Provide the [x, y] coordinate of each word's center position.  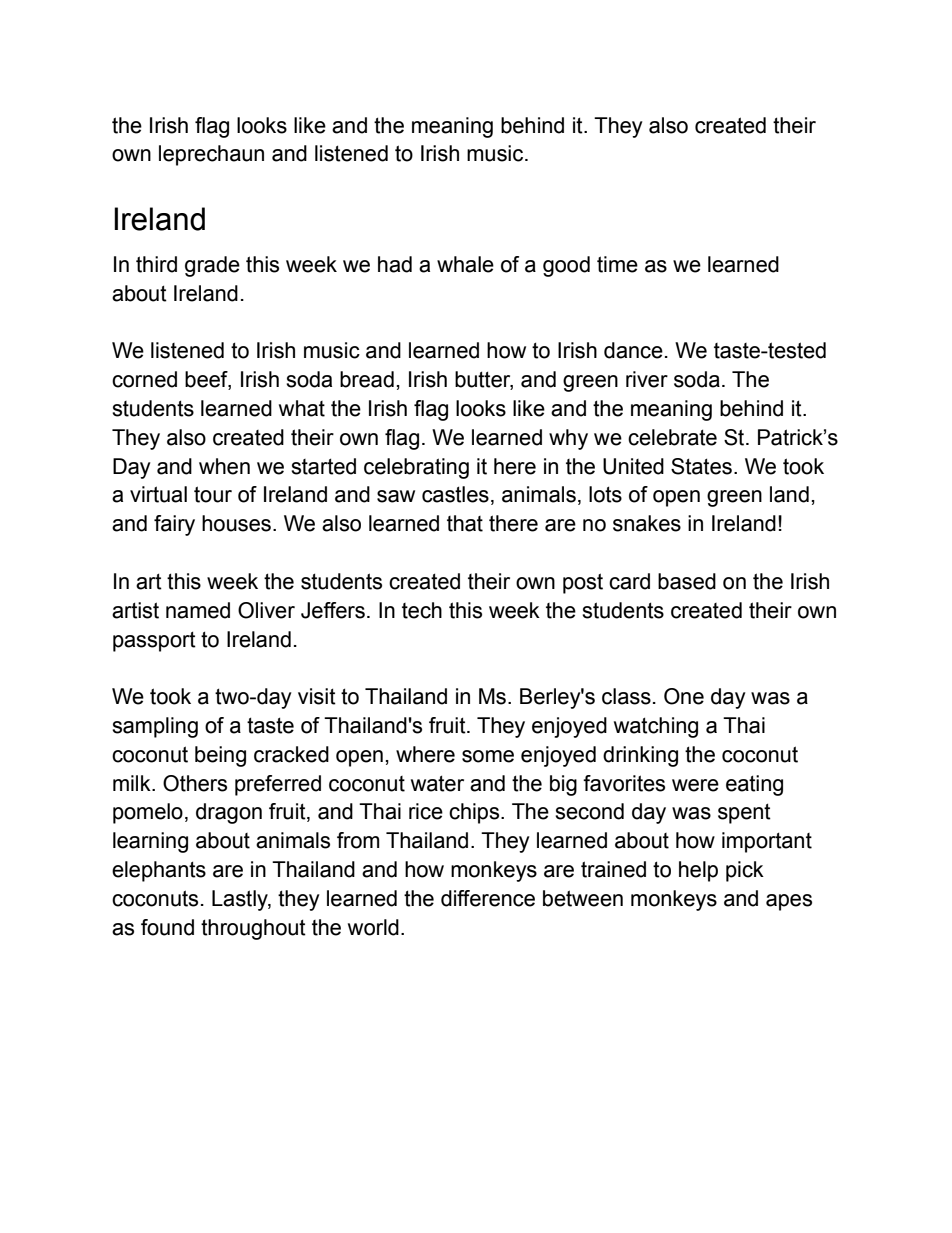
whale [465, 264]
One [684, 696]
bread [367, 379]
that [465, 523]
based [687, 581]
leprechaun [211, 155]
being [220, 756]
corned [144, 379]
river [647, 379]
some [488, 756]
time [617, 264]
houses [236, 523]
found [167, 927]
